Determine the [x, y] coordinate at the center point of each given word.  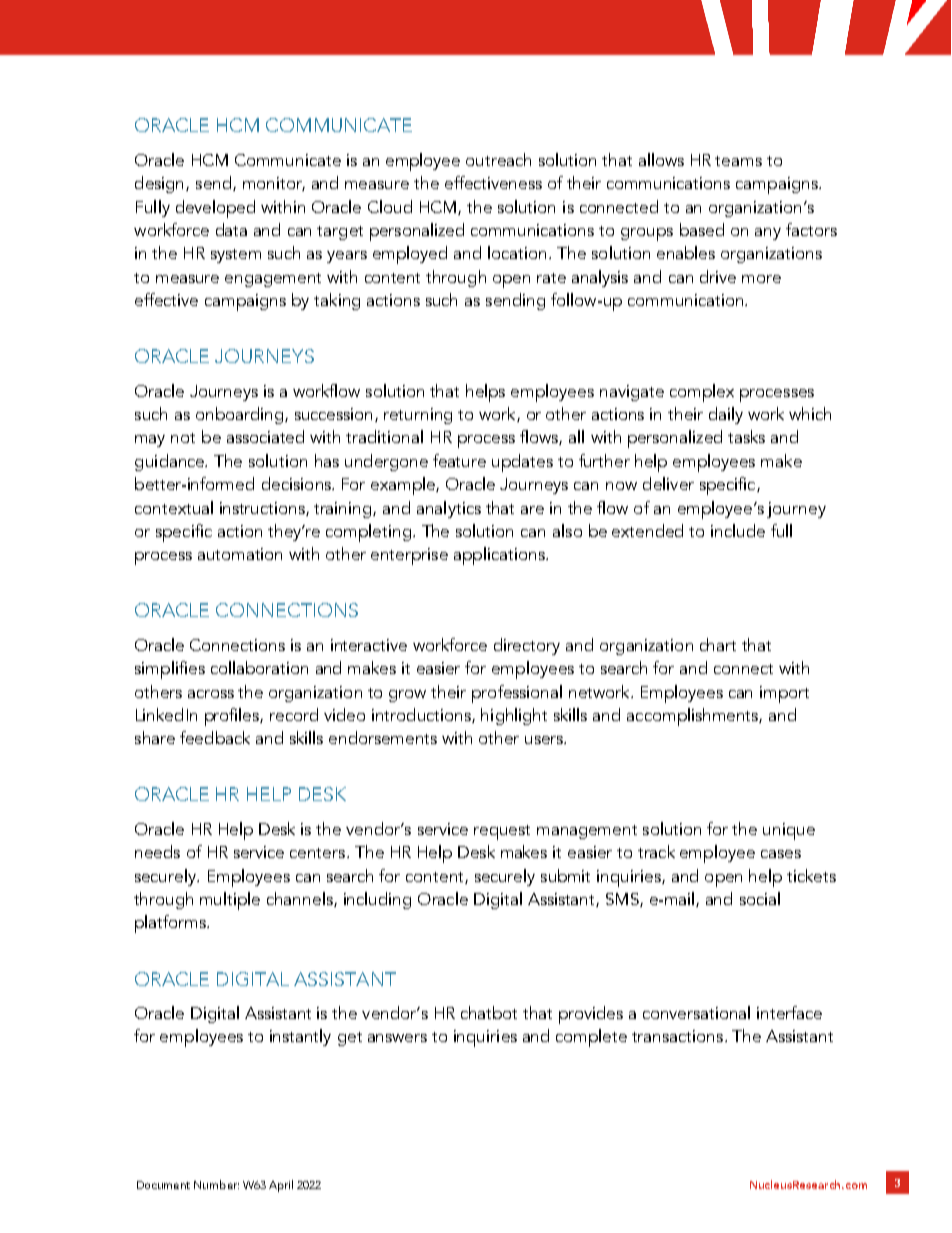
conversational [696, 1012]
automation [240, 554]
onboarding [239, 415]
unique [789, 831]
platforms [171, 924]
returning [418, 416]
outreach [498, 159]
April [281, 1186]
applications [500, 556]
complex [702, 393]
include [738, 530]
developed [215, 209]
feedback [215, 737]
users [545, 740]
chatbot [489, 1012]
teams [738, 161]
